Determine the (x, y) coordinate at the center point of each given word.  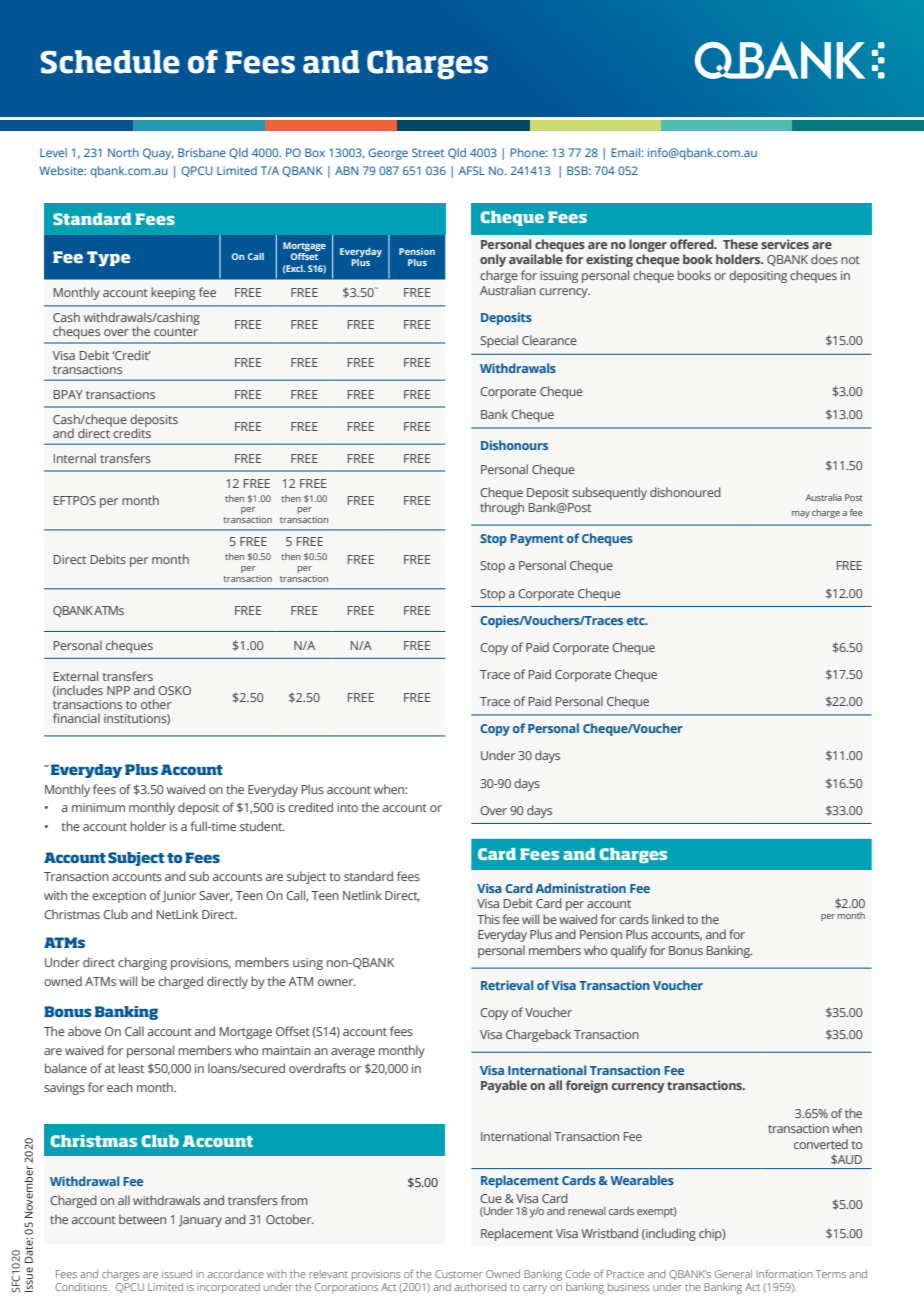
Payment (537, 540)
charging (142, 963)
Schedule (110, 62)
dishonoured (685, 492)
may (801, 514)
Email (626, 152)
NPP (118, 690)
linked (668, 919)
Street (428, 152)
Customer (459, 1274)
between (142, 1219)
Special (499, 341)
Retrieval (507, 985)
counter (176, 332)
